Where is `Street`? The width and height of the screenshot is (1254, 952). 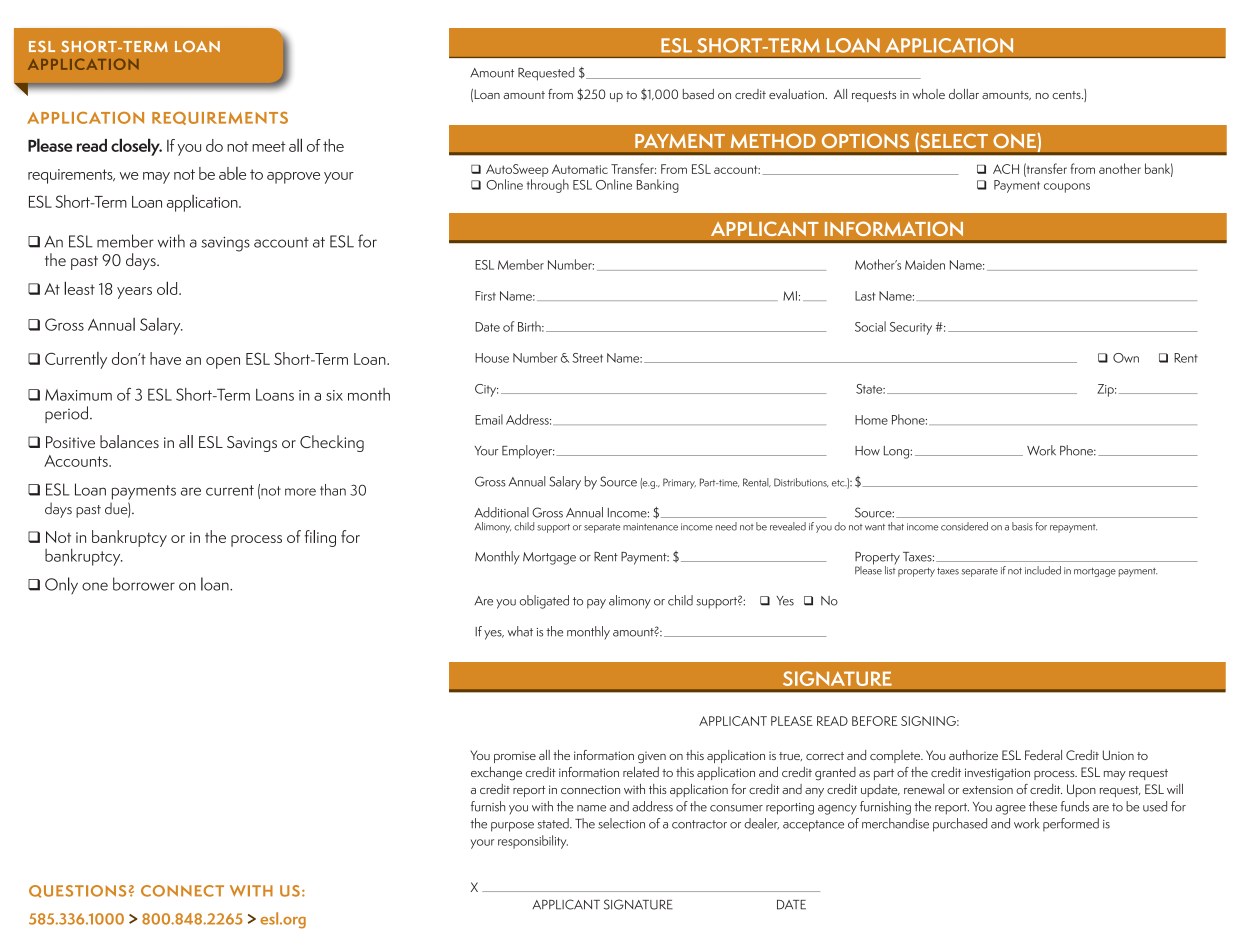 Street is located at coordinates (587, 358).
